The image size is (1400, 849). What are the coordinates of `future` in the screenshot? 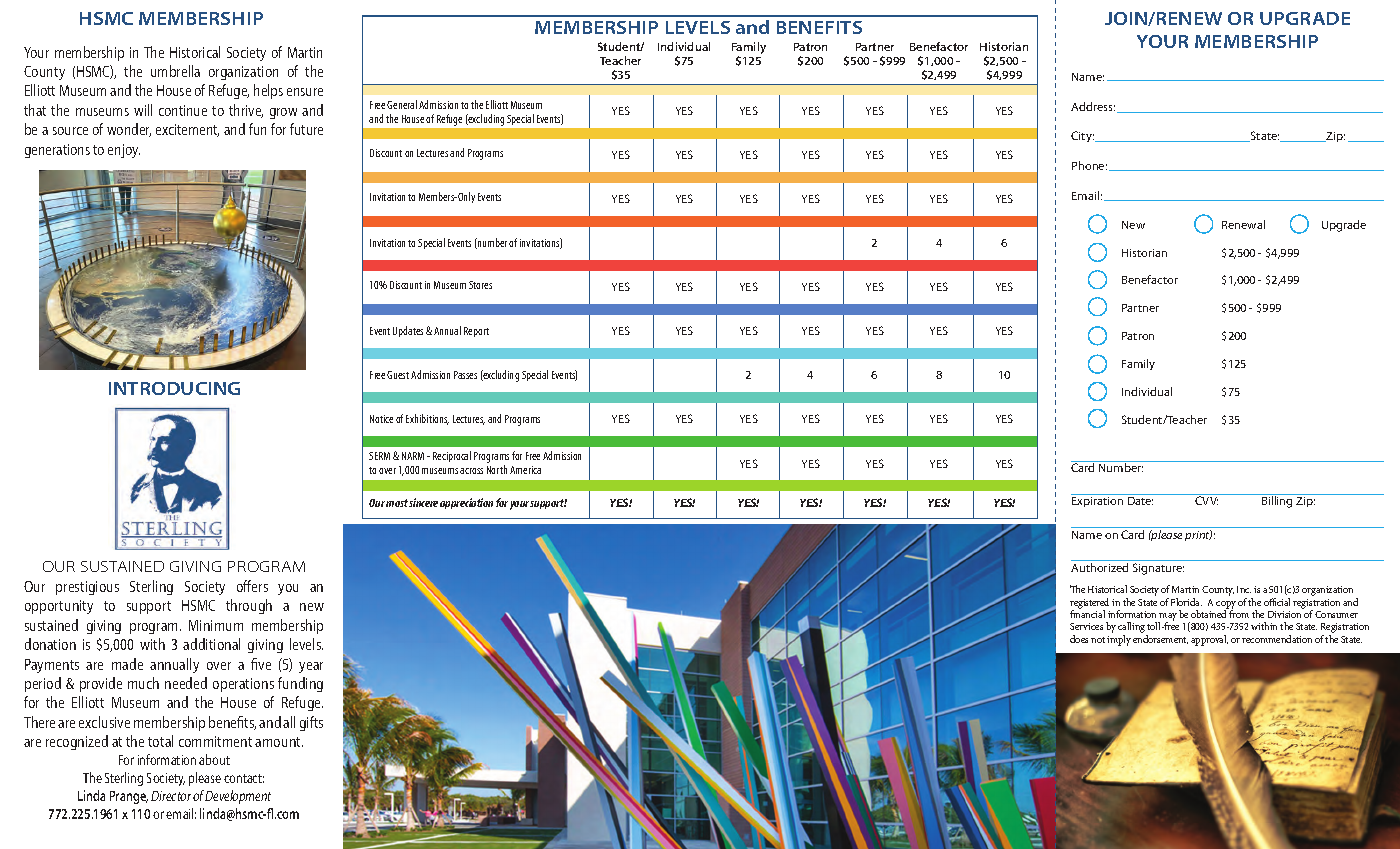 It's located at (306, 129).
